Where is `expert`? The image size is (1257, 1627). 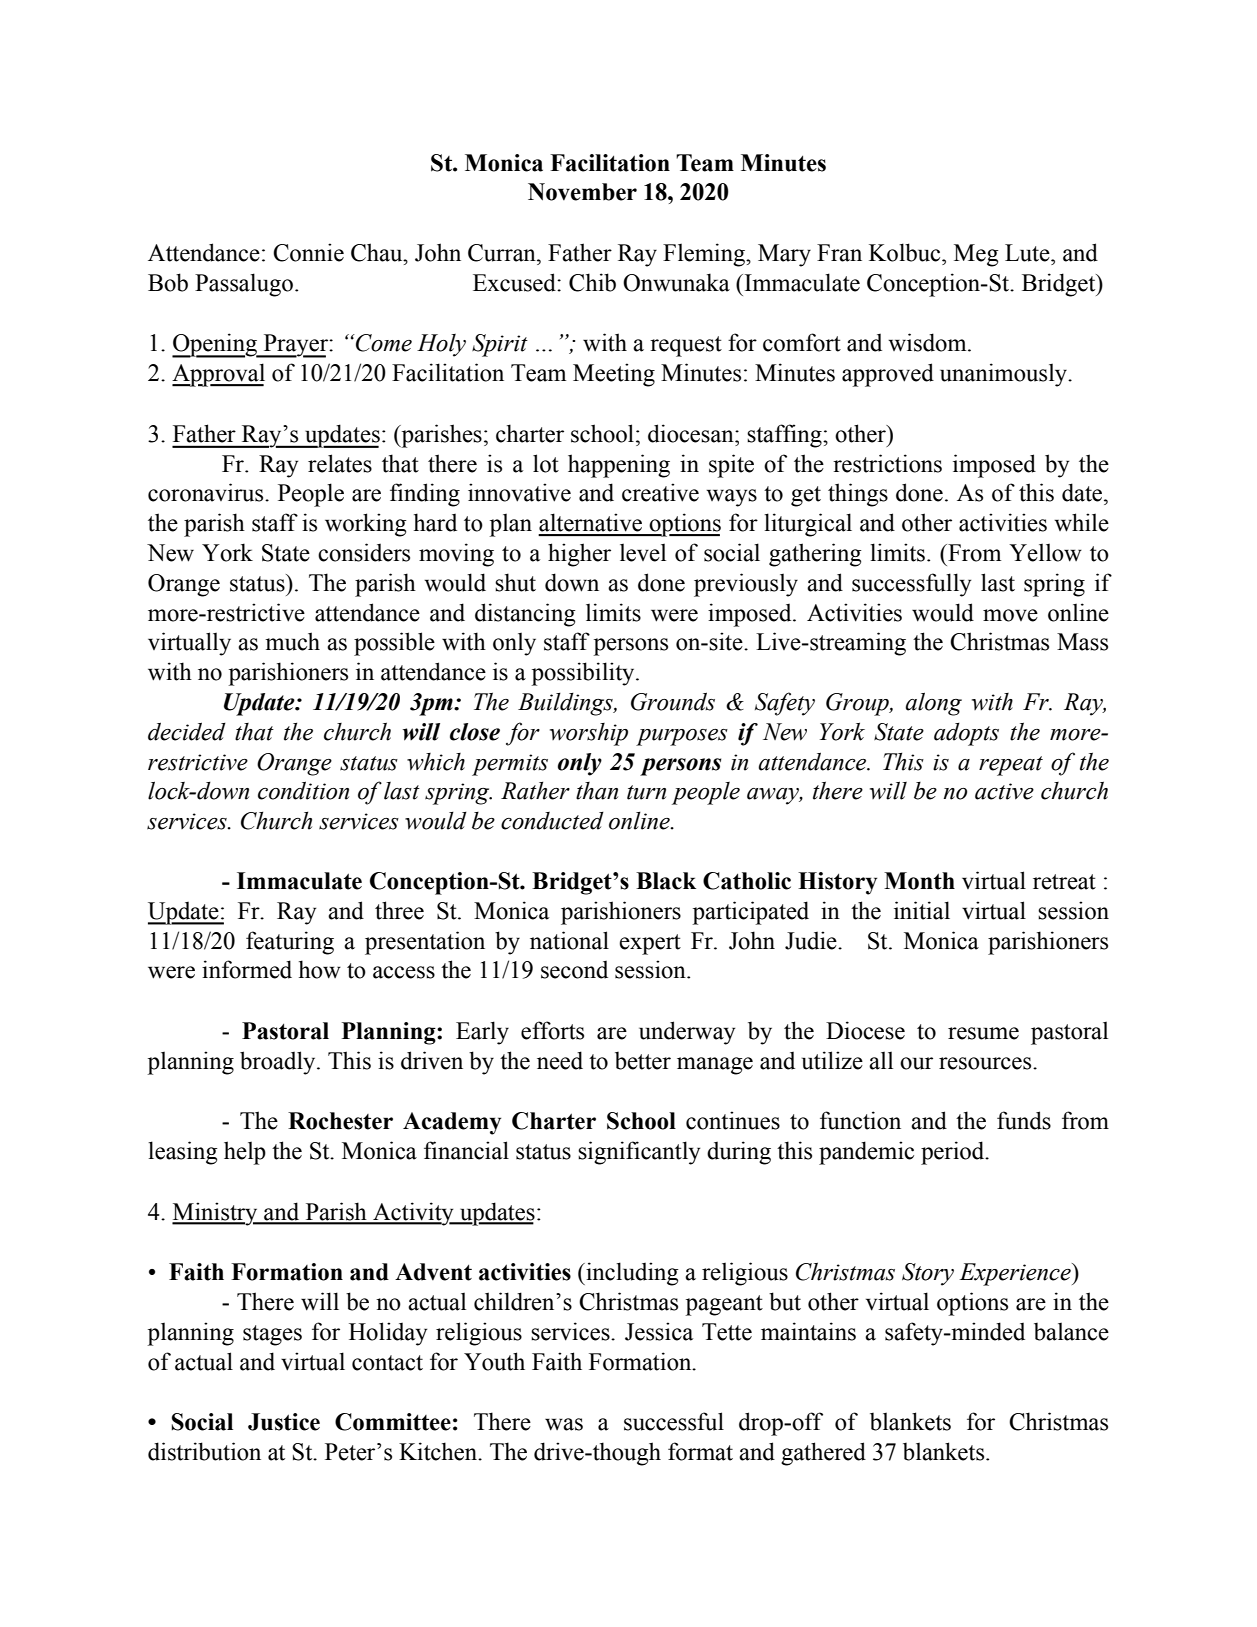 expert is located at coordinates (650, 944).
